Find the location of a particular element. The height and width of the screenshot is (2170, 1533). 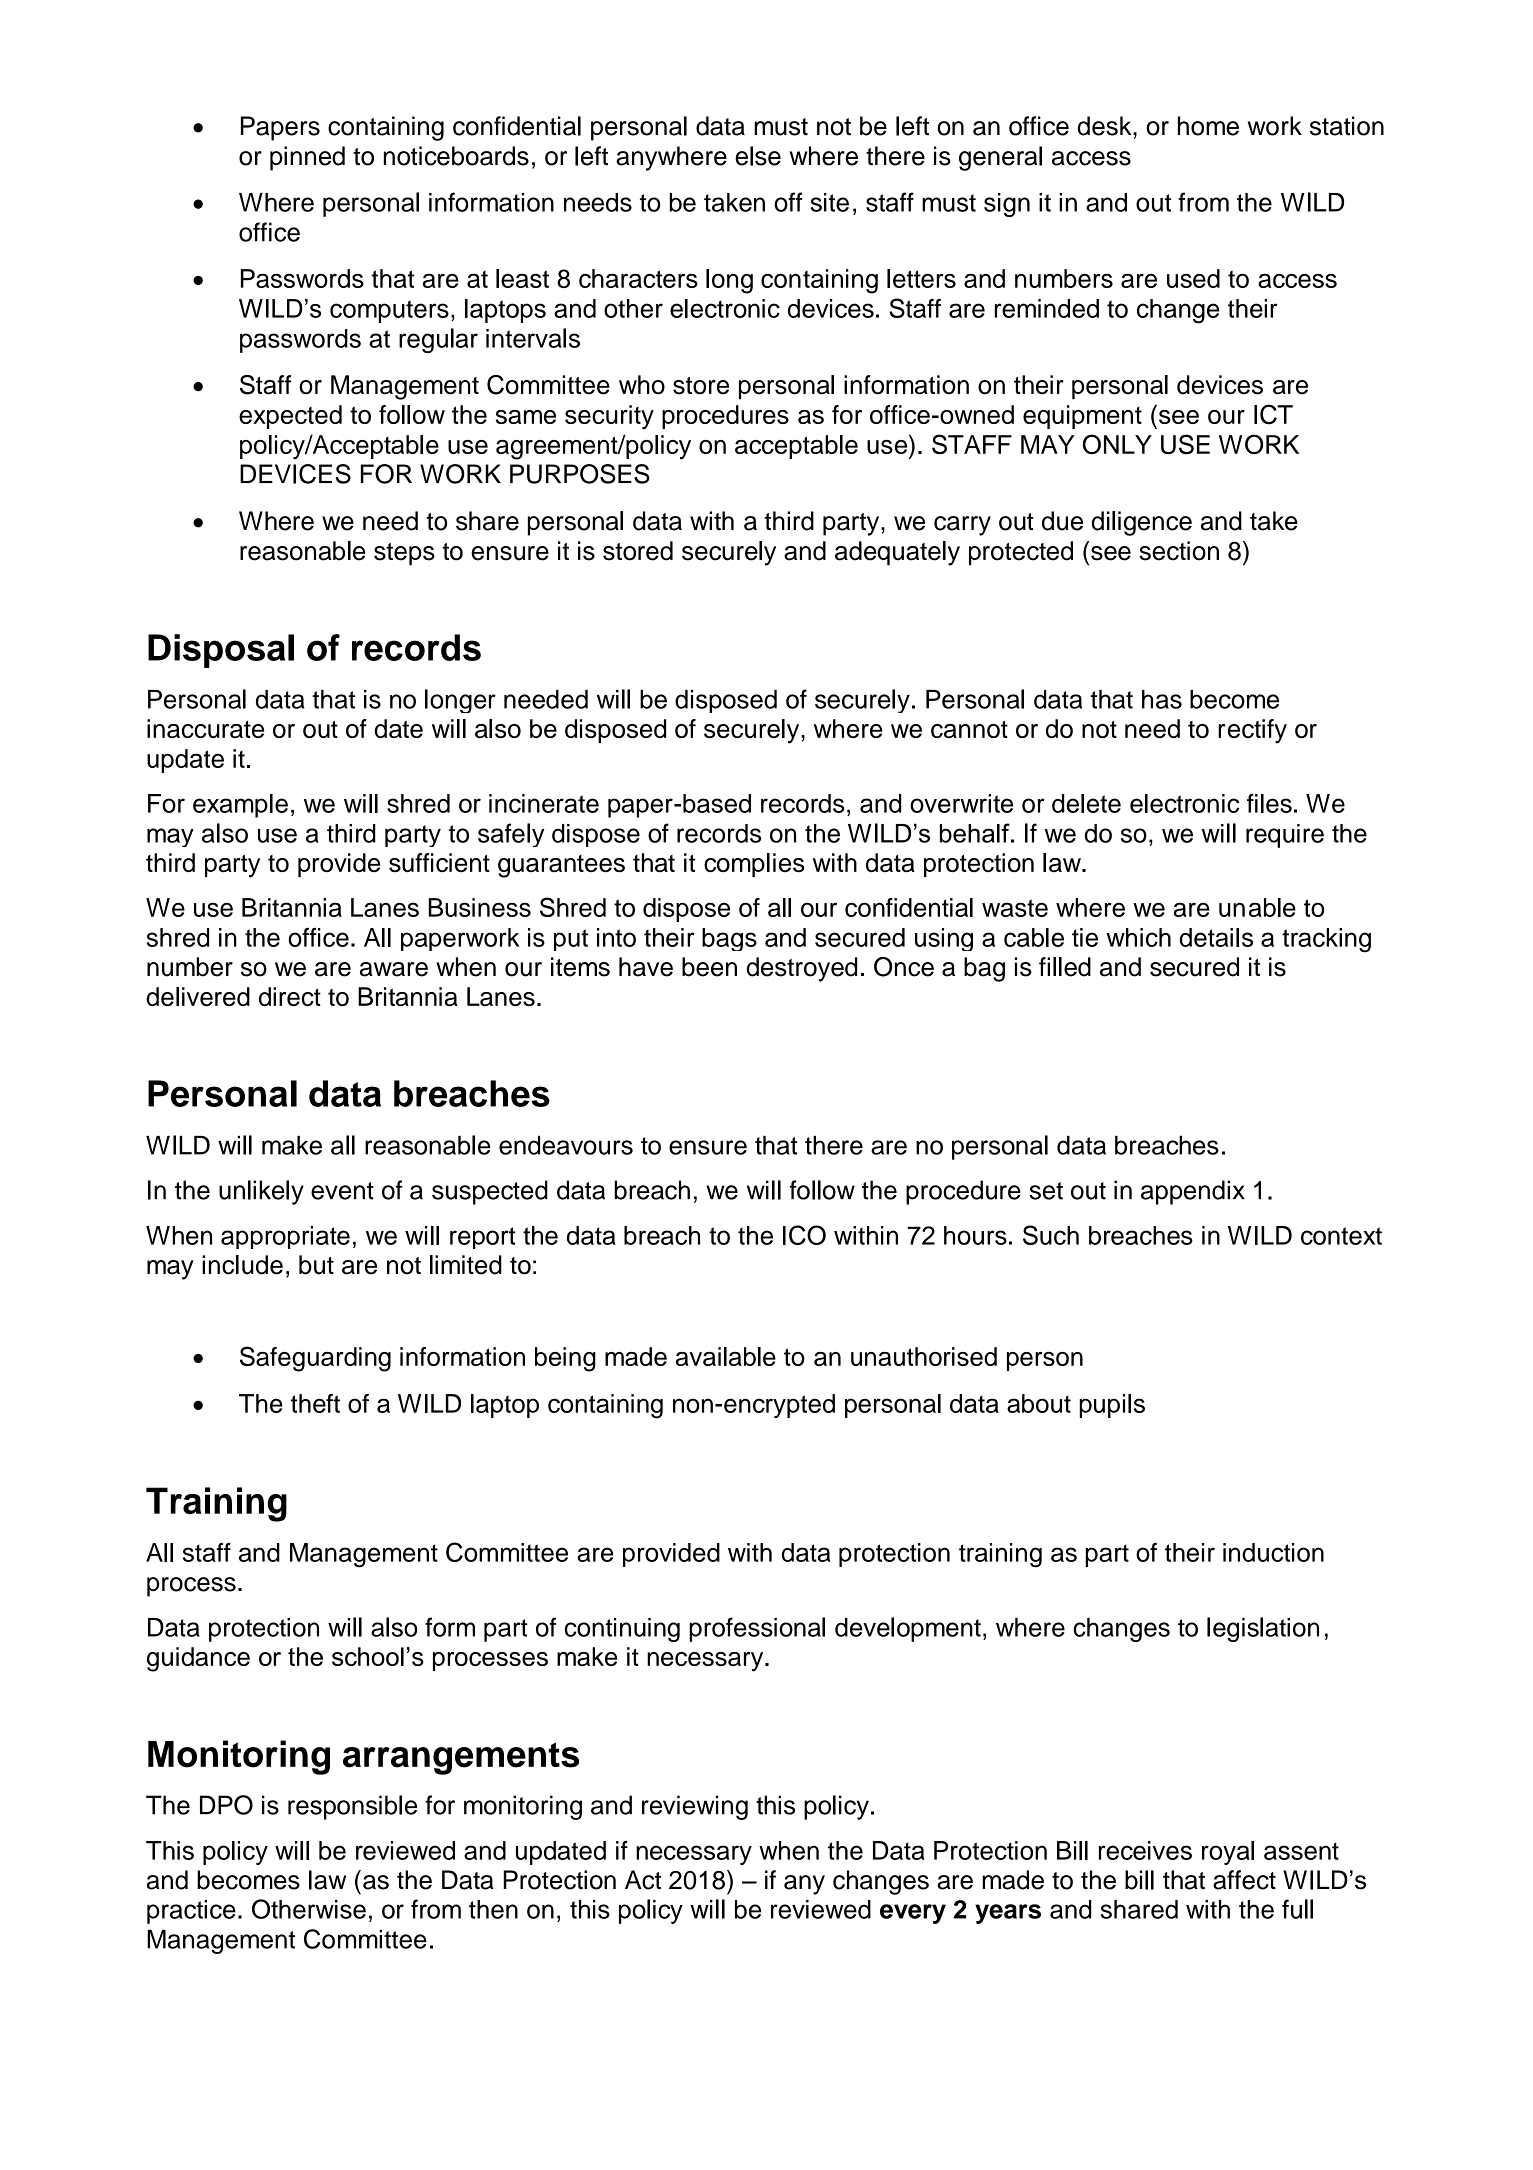

available is located at coordinates (726, 1356).
